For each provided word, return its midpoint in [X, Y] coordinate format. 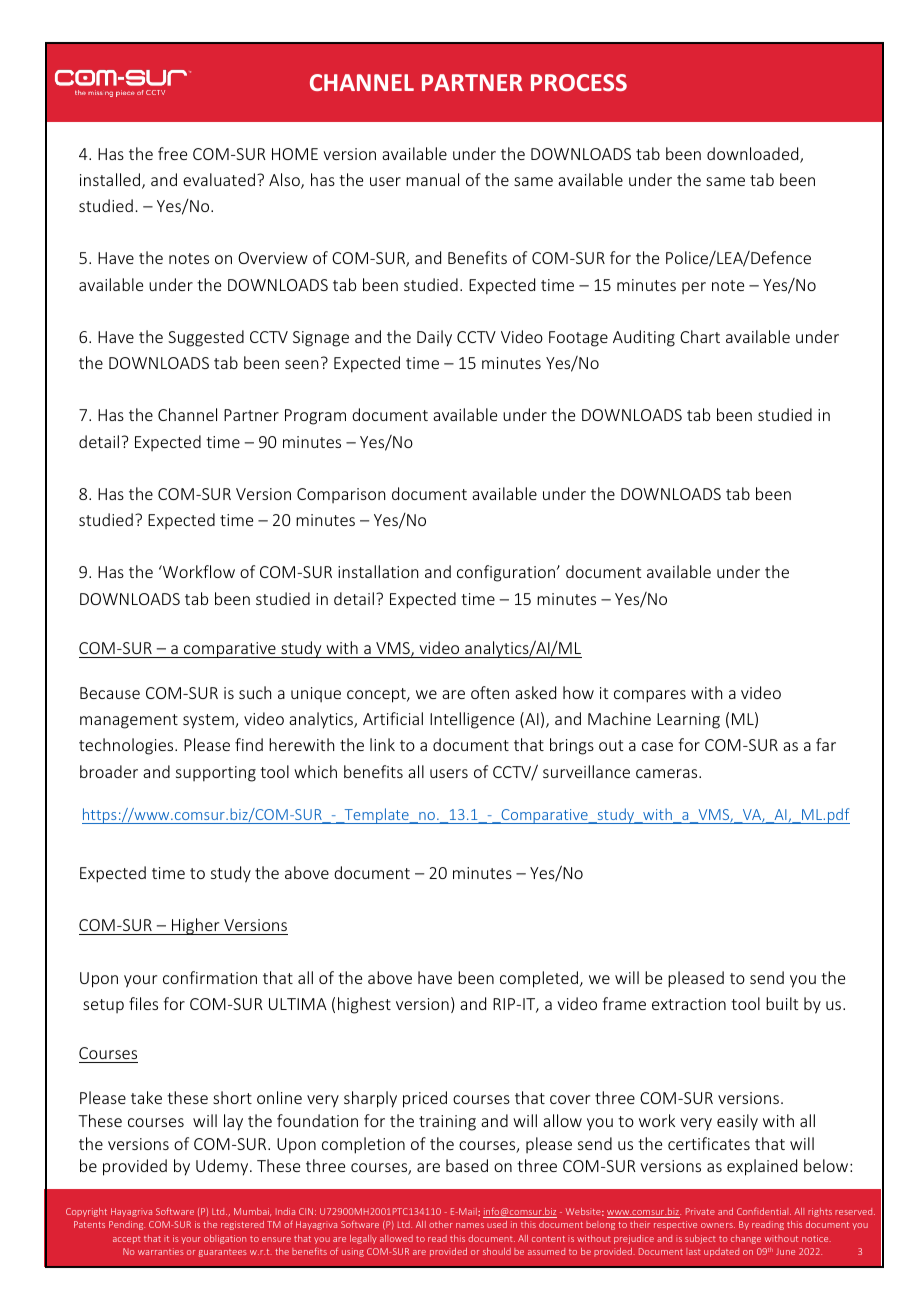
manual [432, 179]
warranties [161, 1251]
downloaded [754, 155]
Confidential [764, 1211]
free [172, 153]
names [470, 1225]
